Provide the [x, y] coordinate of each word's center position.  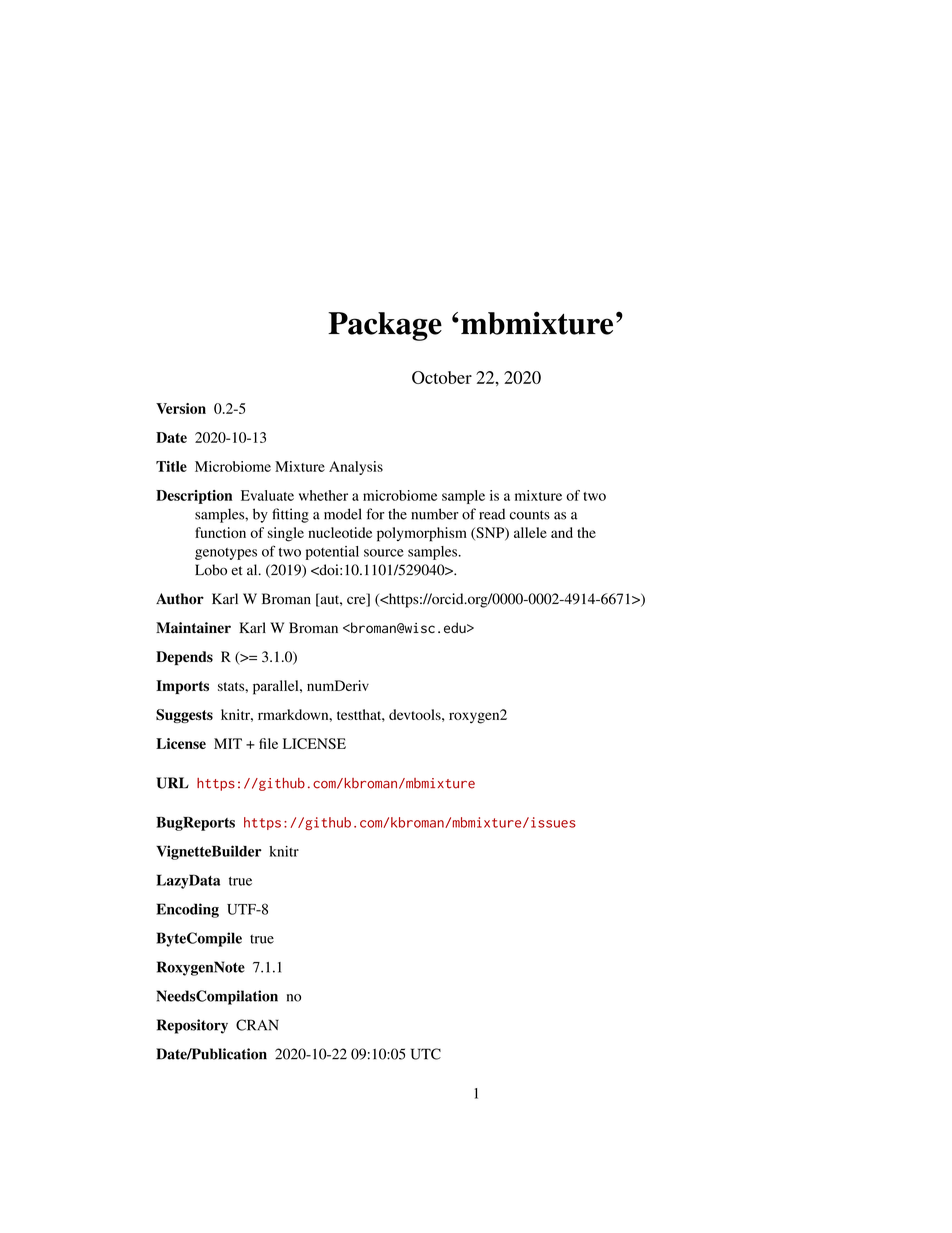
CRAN [257, 1025]
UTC [426, 1054]
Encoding [187, 910]
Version [181, 408]
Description [194, 497]
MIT [228, 743]
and [562, 532]
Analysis [356, 468]
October [442, 377]
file [268, 743]
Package [385, 326]
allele [530, 532]
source [384, 553]
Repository [192, 1026]
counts [530, 515]
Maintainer [193, 627]
